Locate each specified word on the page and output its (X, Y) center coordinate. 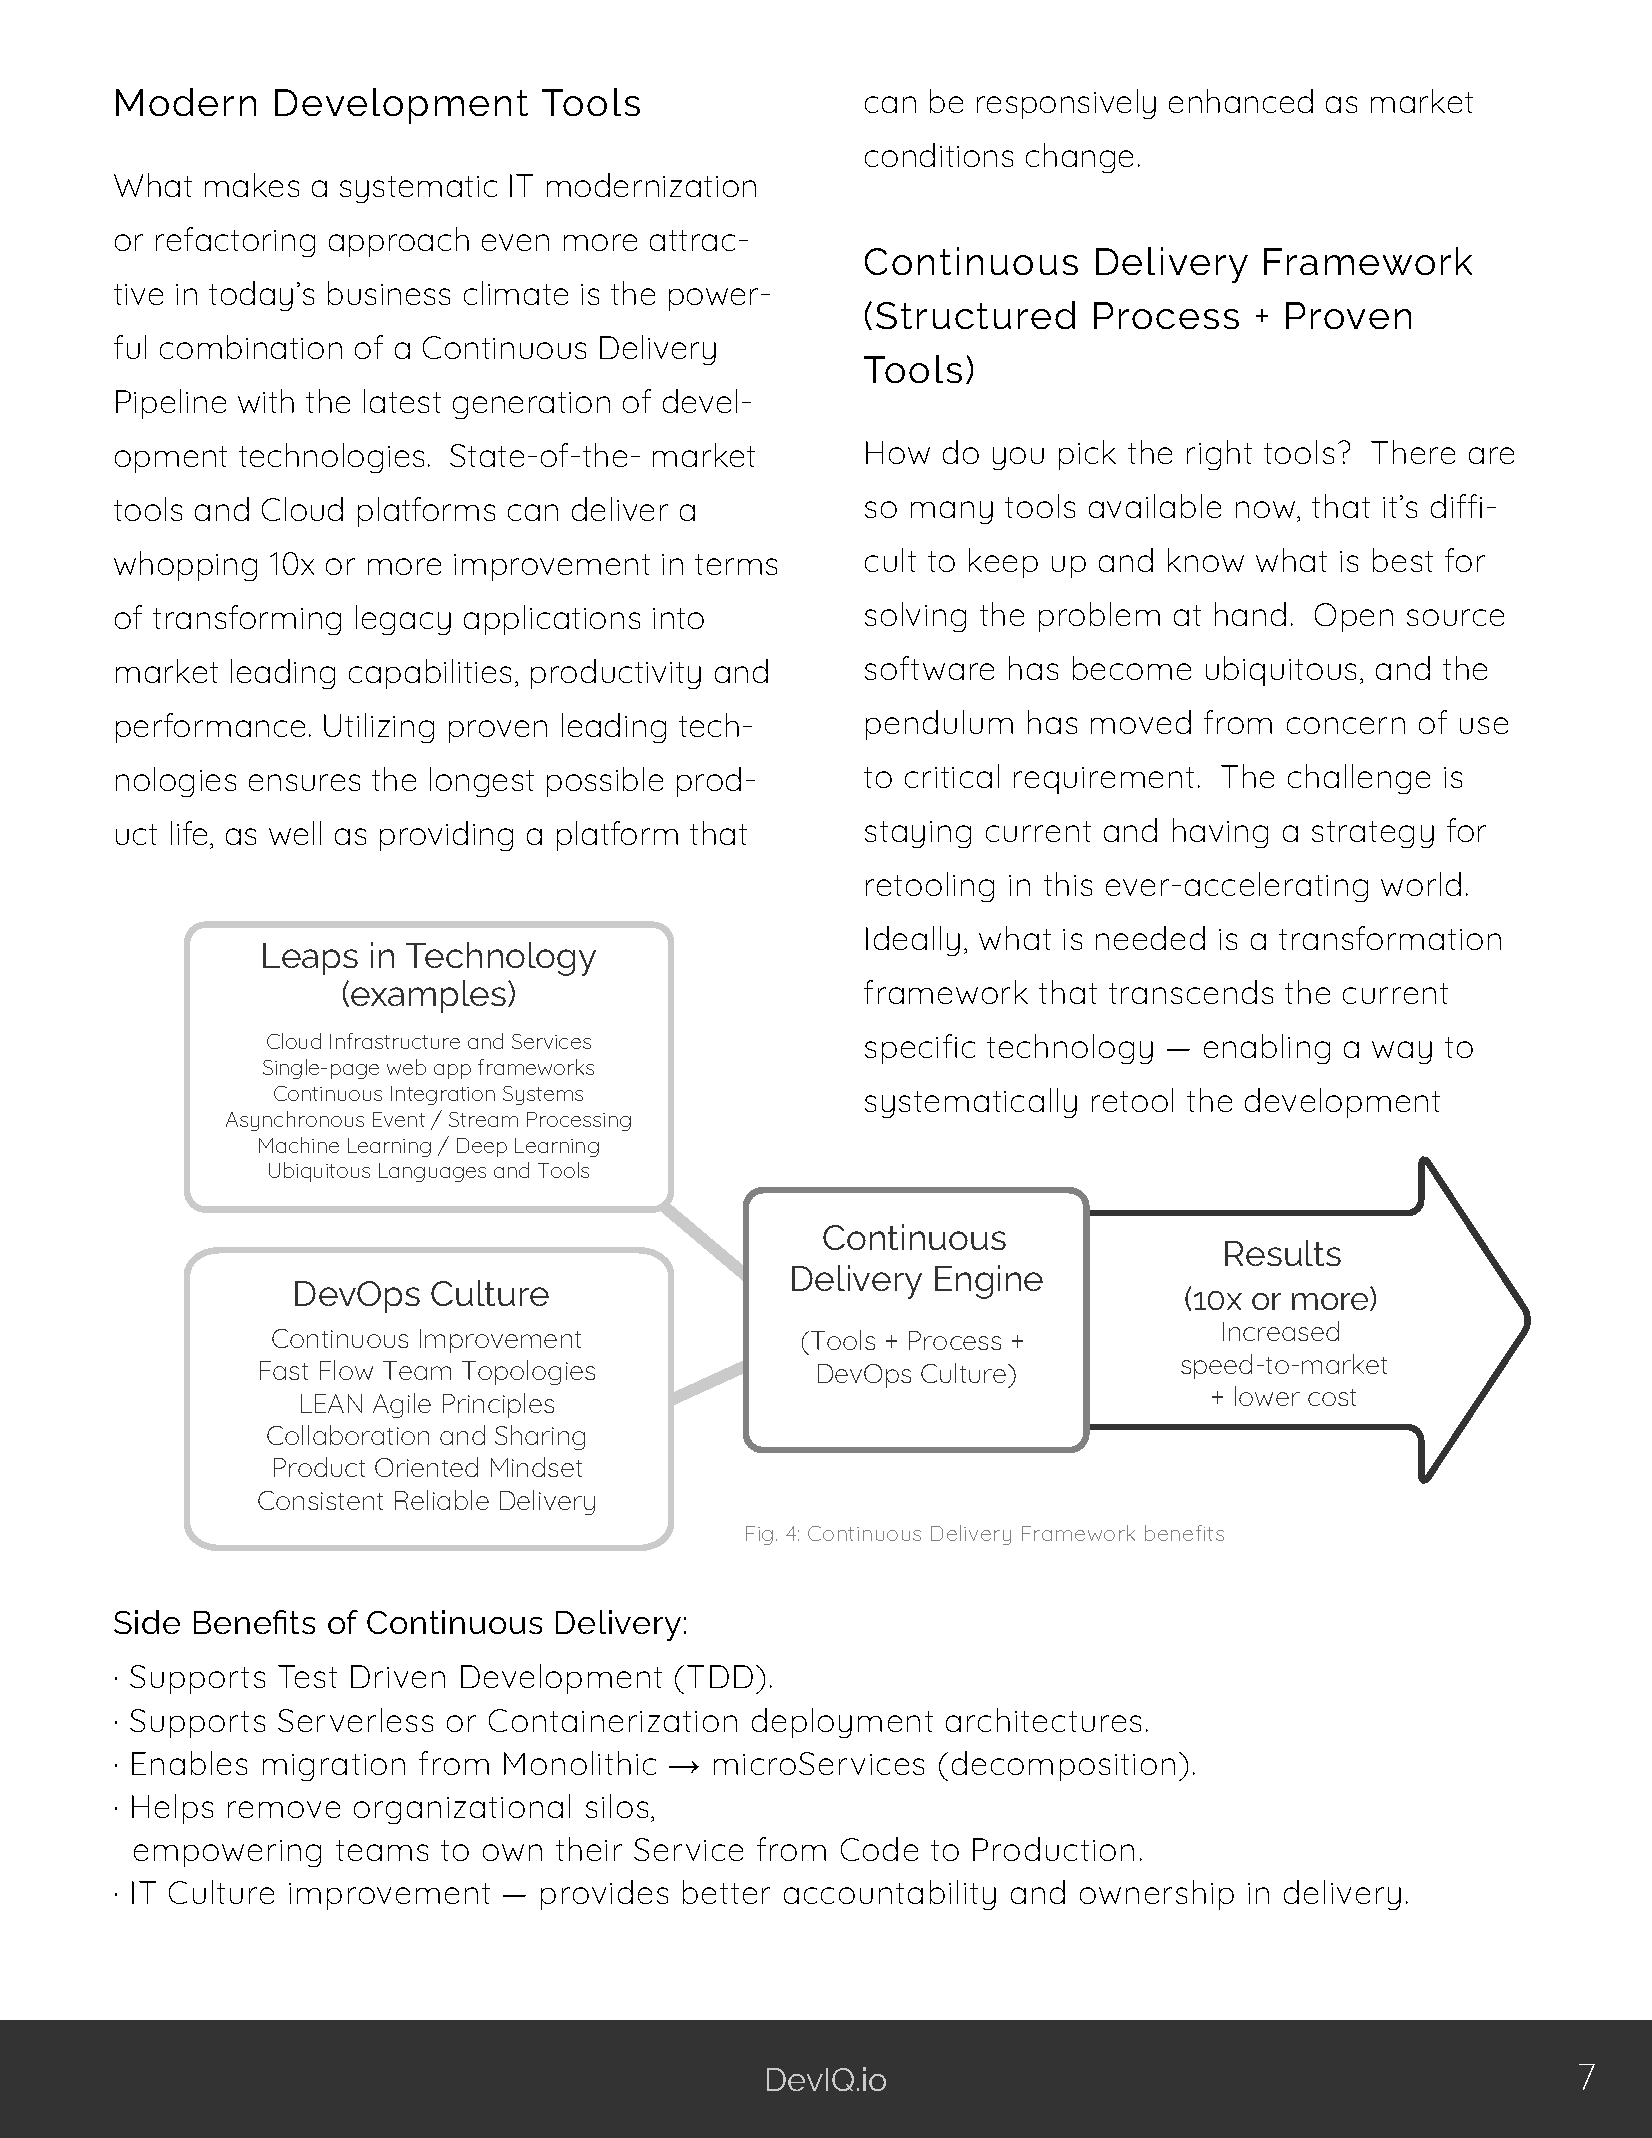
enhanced (1241, 101)
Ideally (913, 941)
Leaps (310, 959)
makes (252, 185)
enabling (1267, 1049)
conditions (939, 155)
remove (284, 1809)
